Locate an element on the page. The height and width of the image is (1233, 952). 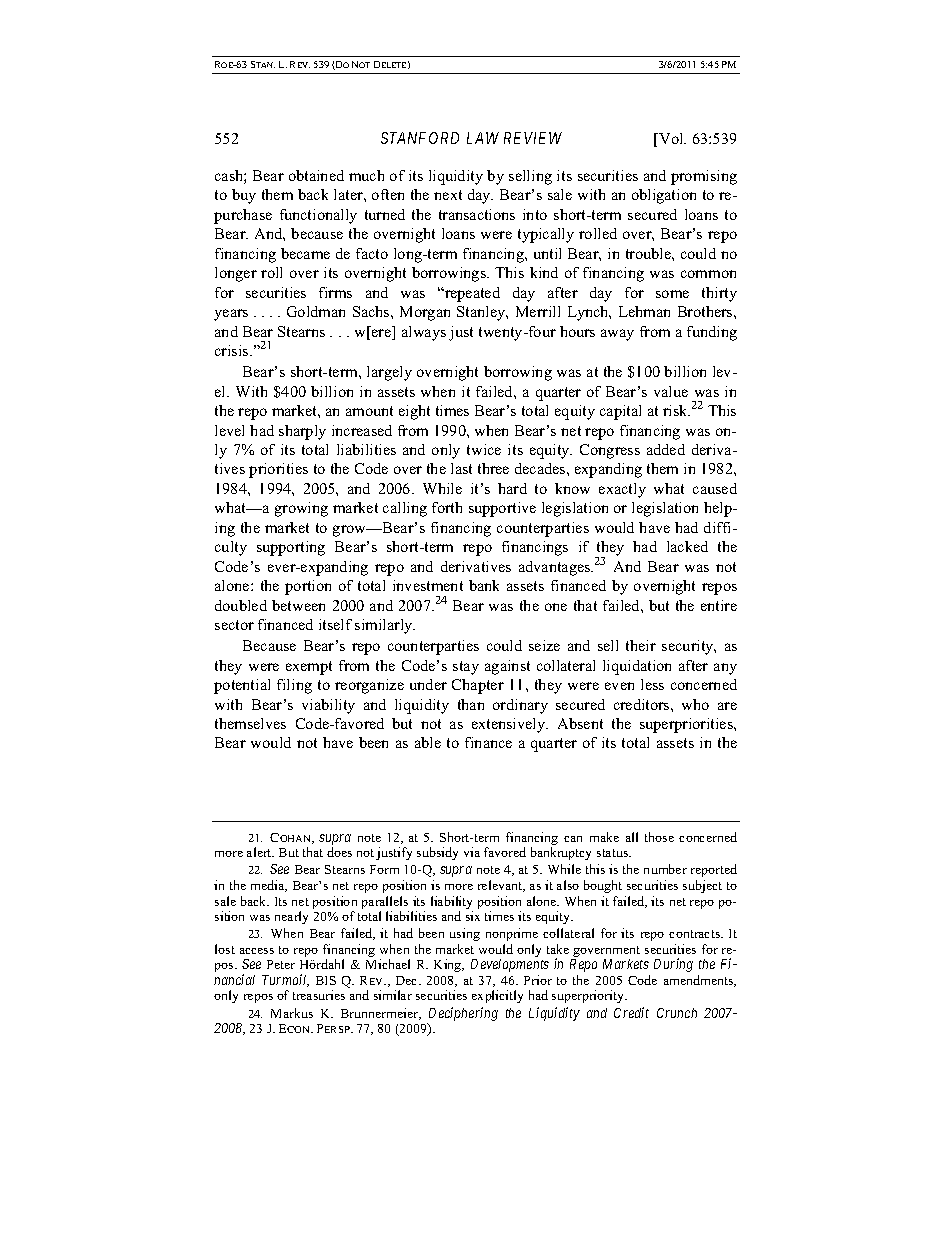
next is located at coordinates (448, 195).
